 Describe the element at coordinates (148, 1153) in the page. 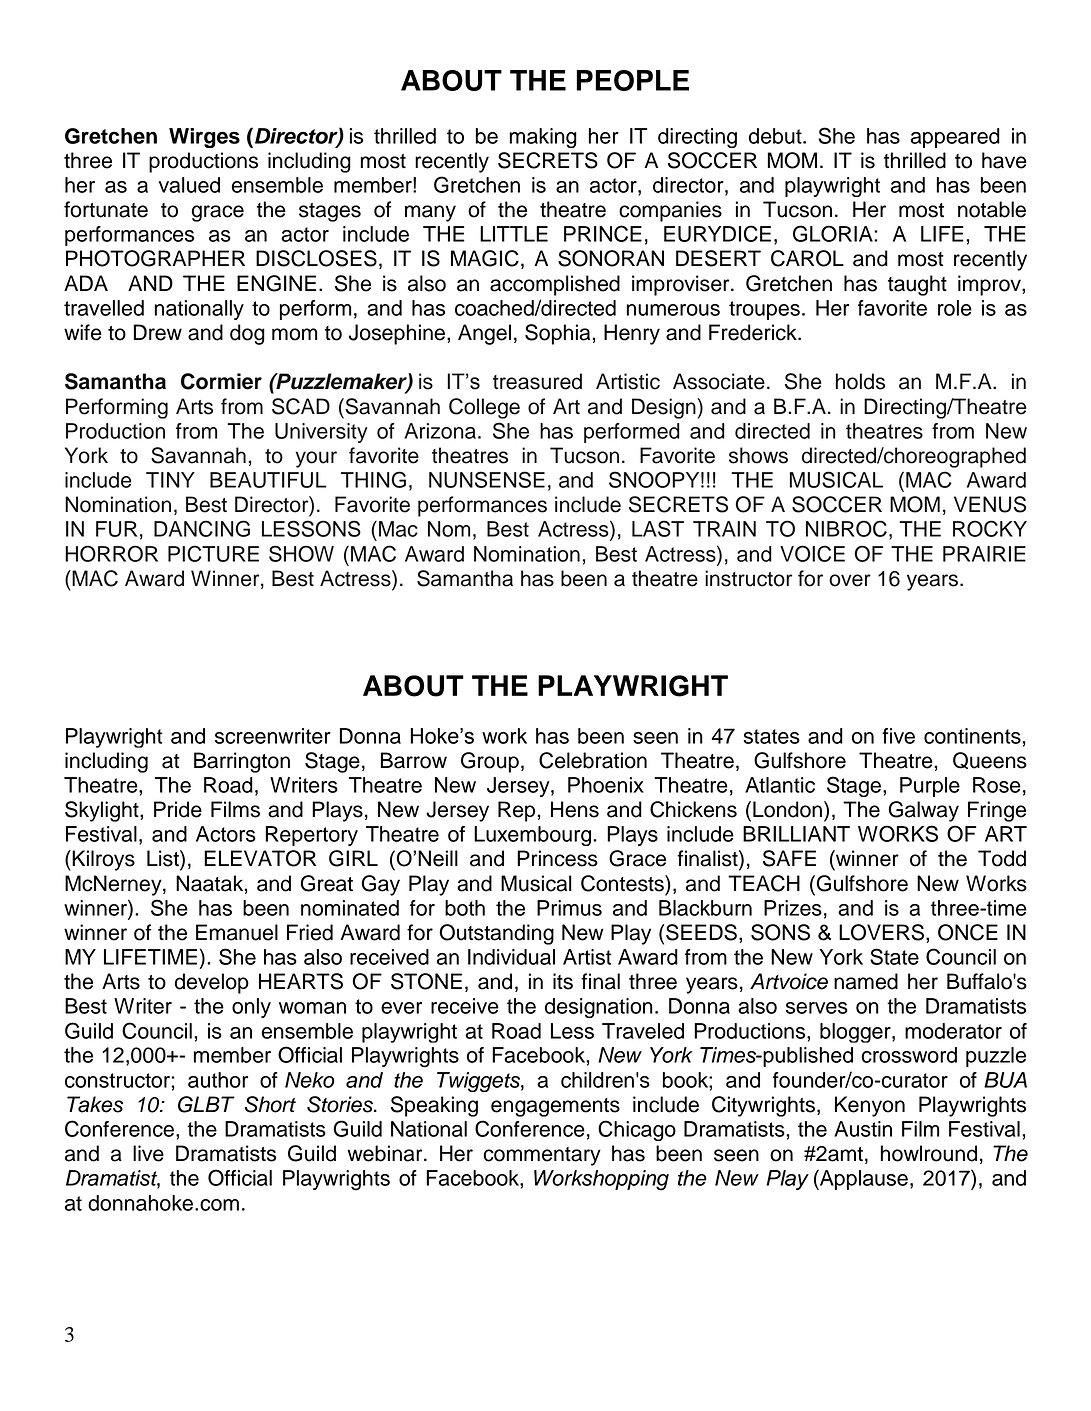

I see `live` at that location.
